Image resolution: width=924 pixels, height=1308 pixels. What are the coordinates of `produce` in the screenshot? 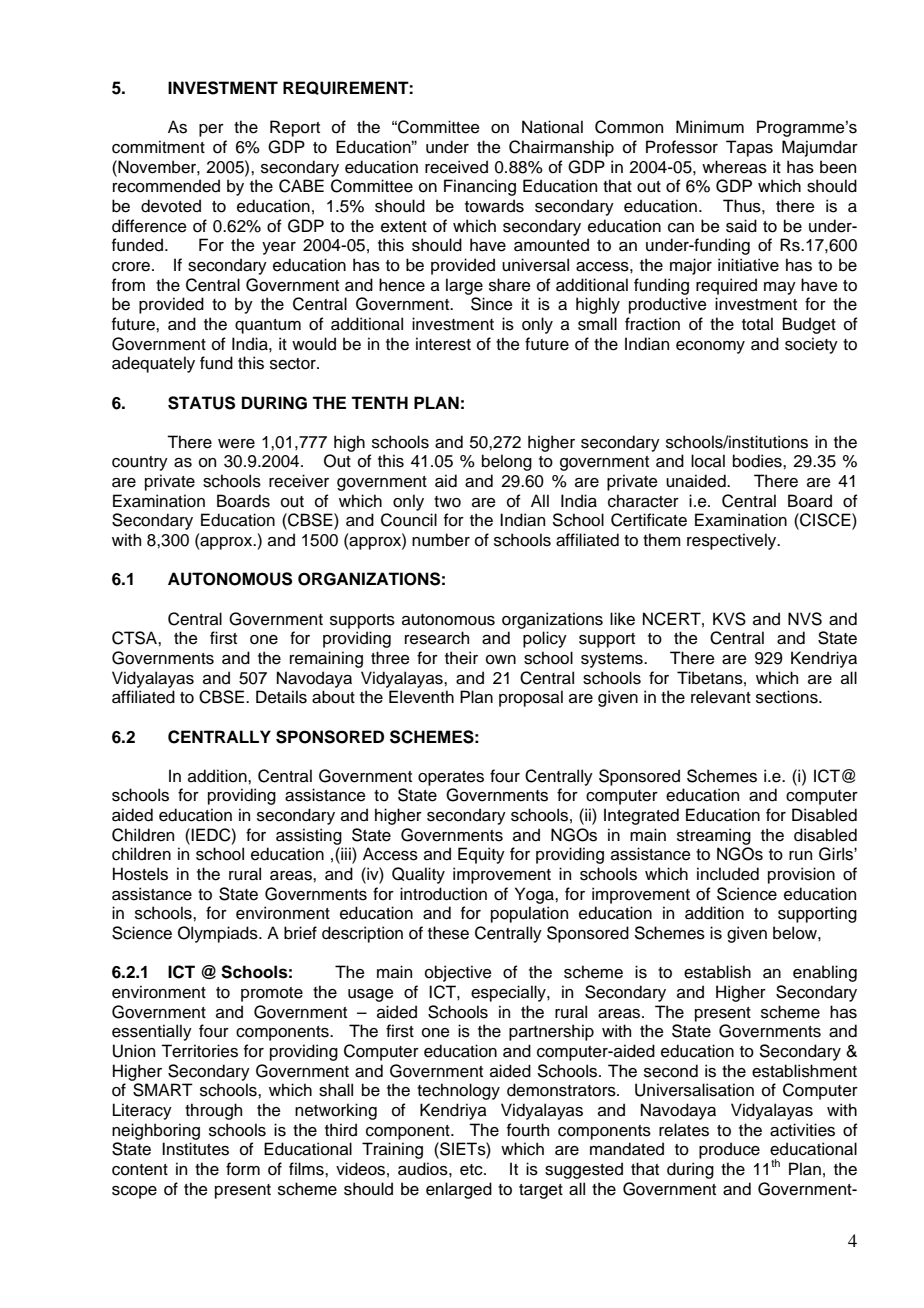 It's located at (729, 1150).
